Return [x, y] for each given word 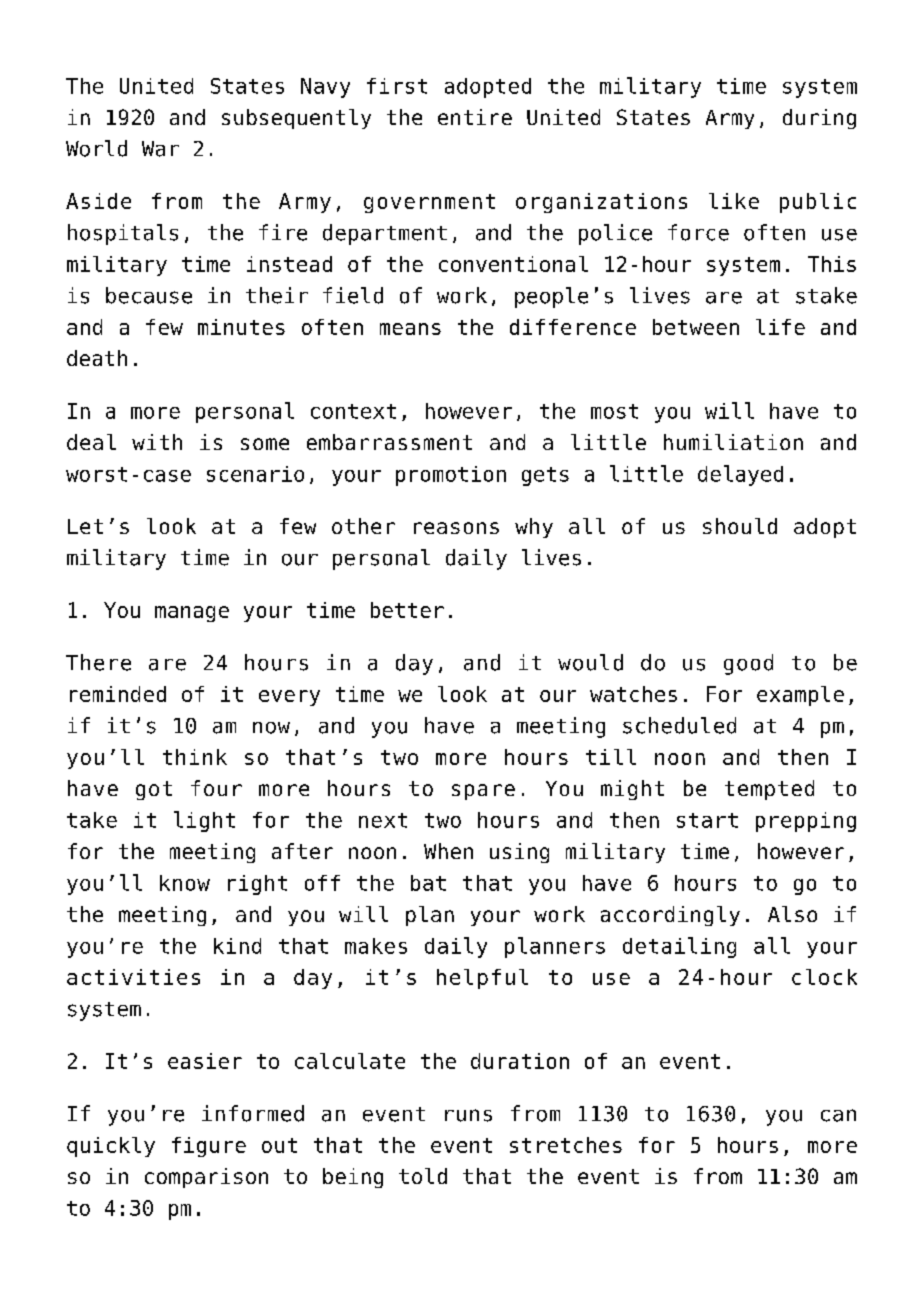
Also [792, 914]
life [780, 327]
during [819, 119]
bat [428, 883]
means [410, 329]
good [748, 664]
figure [209, 1147]
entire [475, 117]
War [160, 149]
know [185, 883]
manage [192, 614]
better [407, 610]
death [97, 358]
